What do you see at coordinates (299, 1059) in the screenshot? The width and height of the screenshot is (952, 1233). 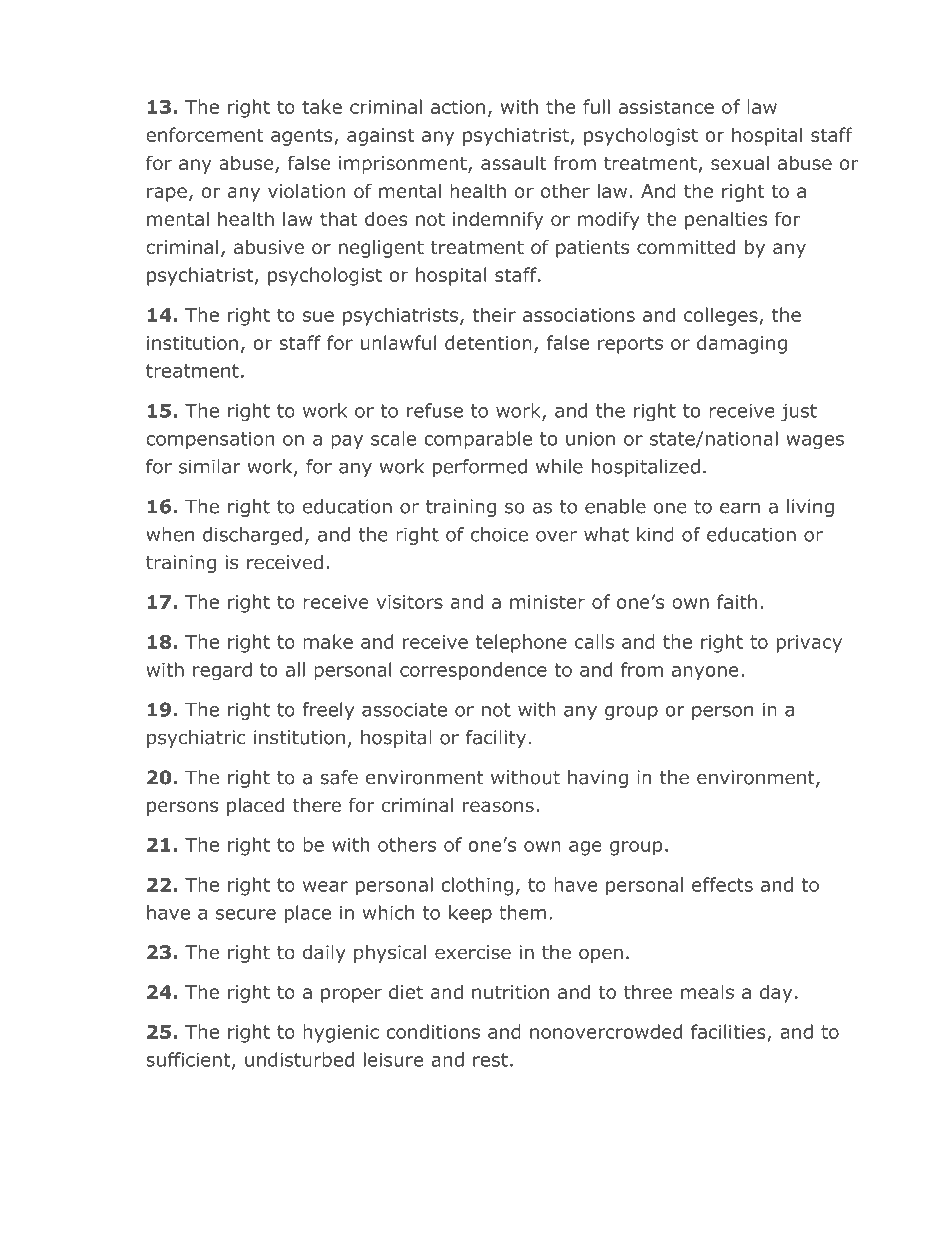 I see `undisturbed` at bounding box center [299, 1059].
